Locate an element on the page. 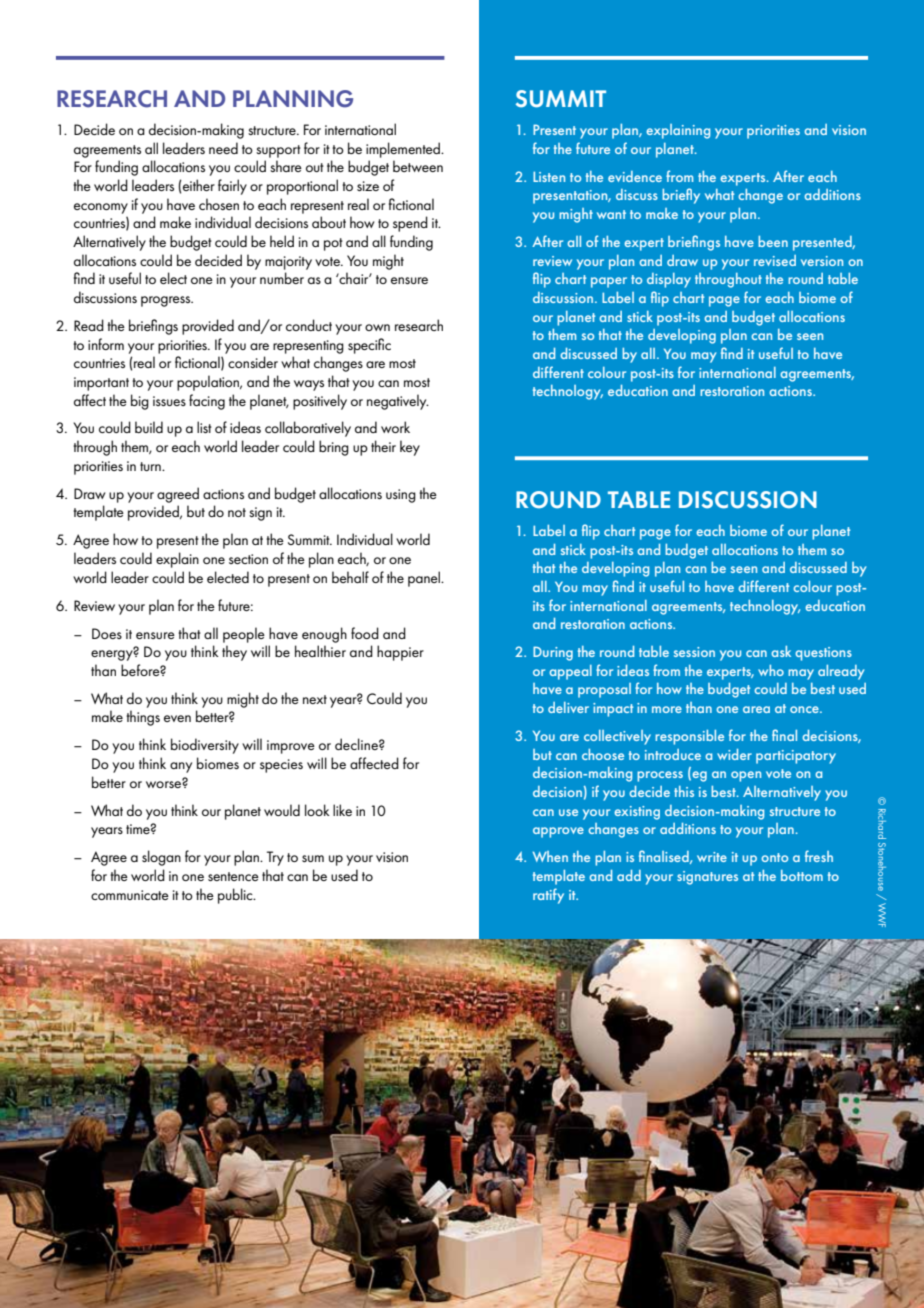 The height and width of the image is (1308, 924). not is located at coordinates (237, 512).
